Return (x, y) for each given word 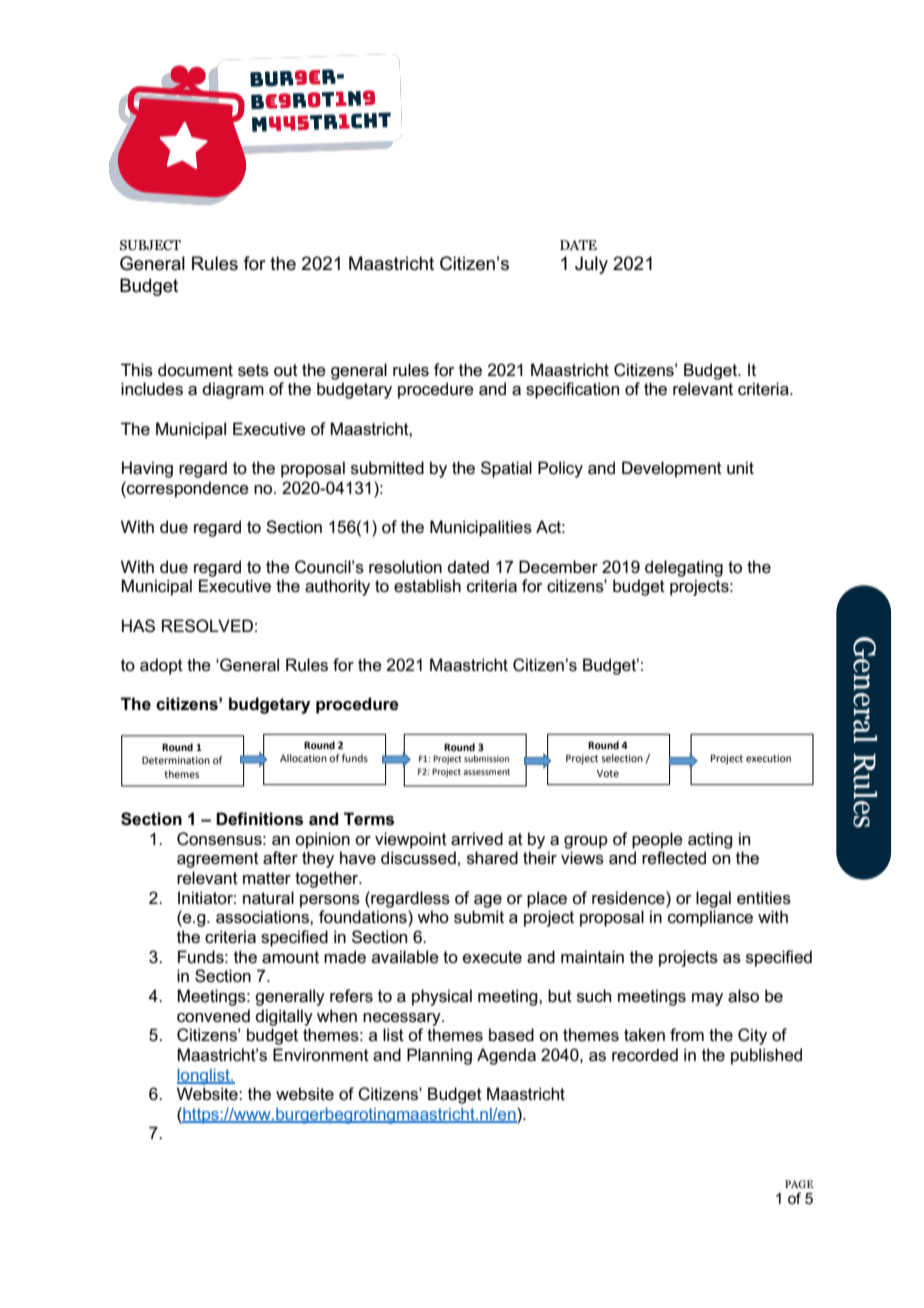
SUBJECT (150, 245)
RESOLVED (207, 626)
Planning (439, 1056)
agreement (218, 860)
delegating (684, 568)
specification (572, 390)
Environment (321, 1055)
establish (427, 586)
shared (492, 858)
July (591, 265)
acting (710, 840)
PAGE (799, 1184)
